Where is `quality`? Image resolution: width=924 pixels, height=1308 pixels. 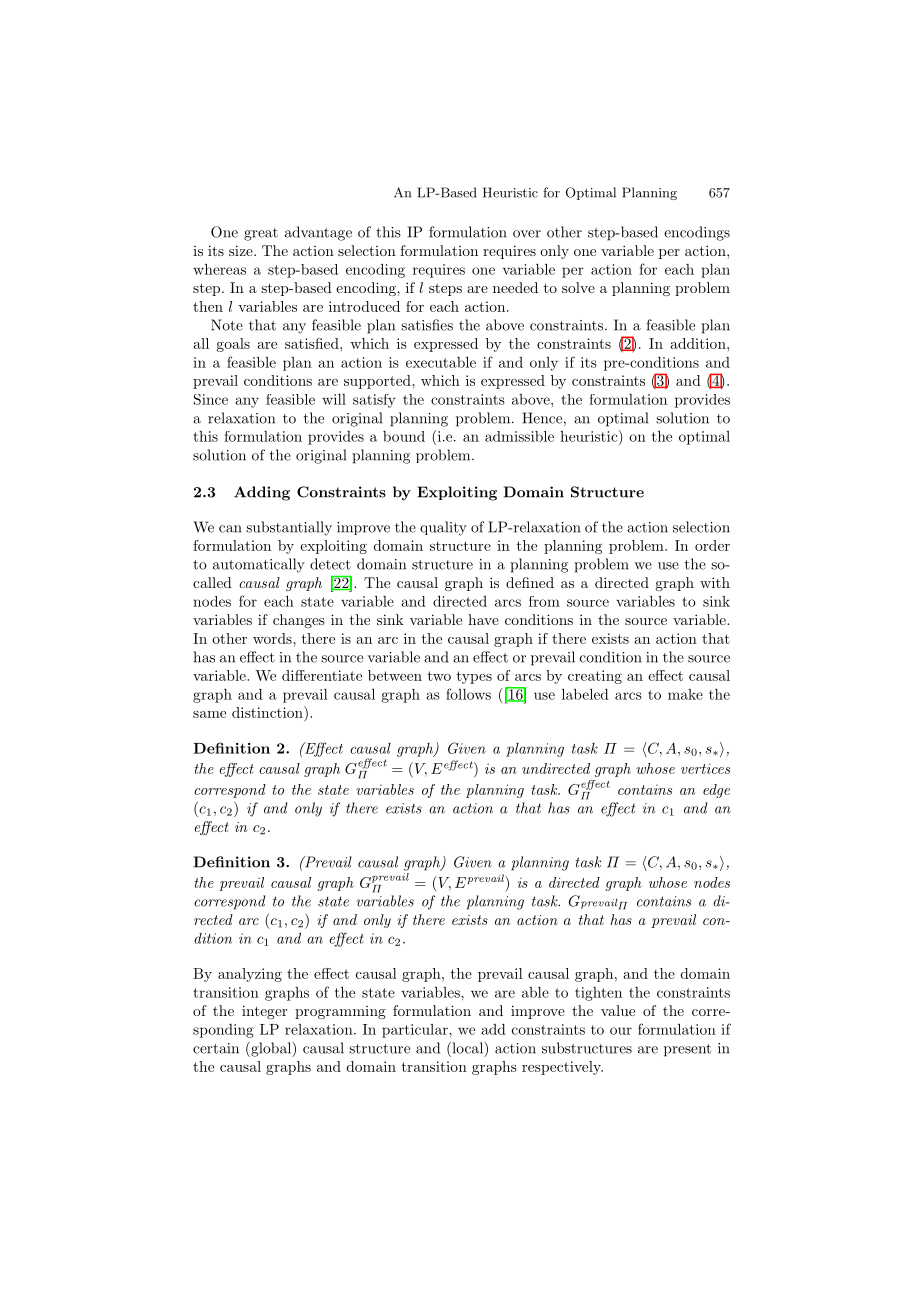
quality is located at coordinates (443, 528).
